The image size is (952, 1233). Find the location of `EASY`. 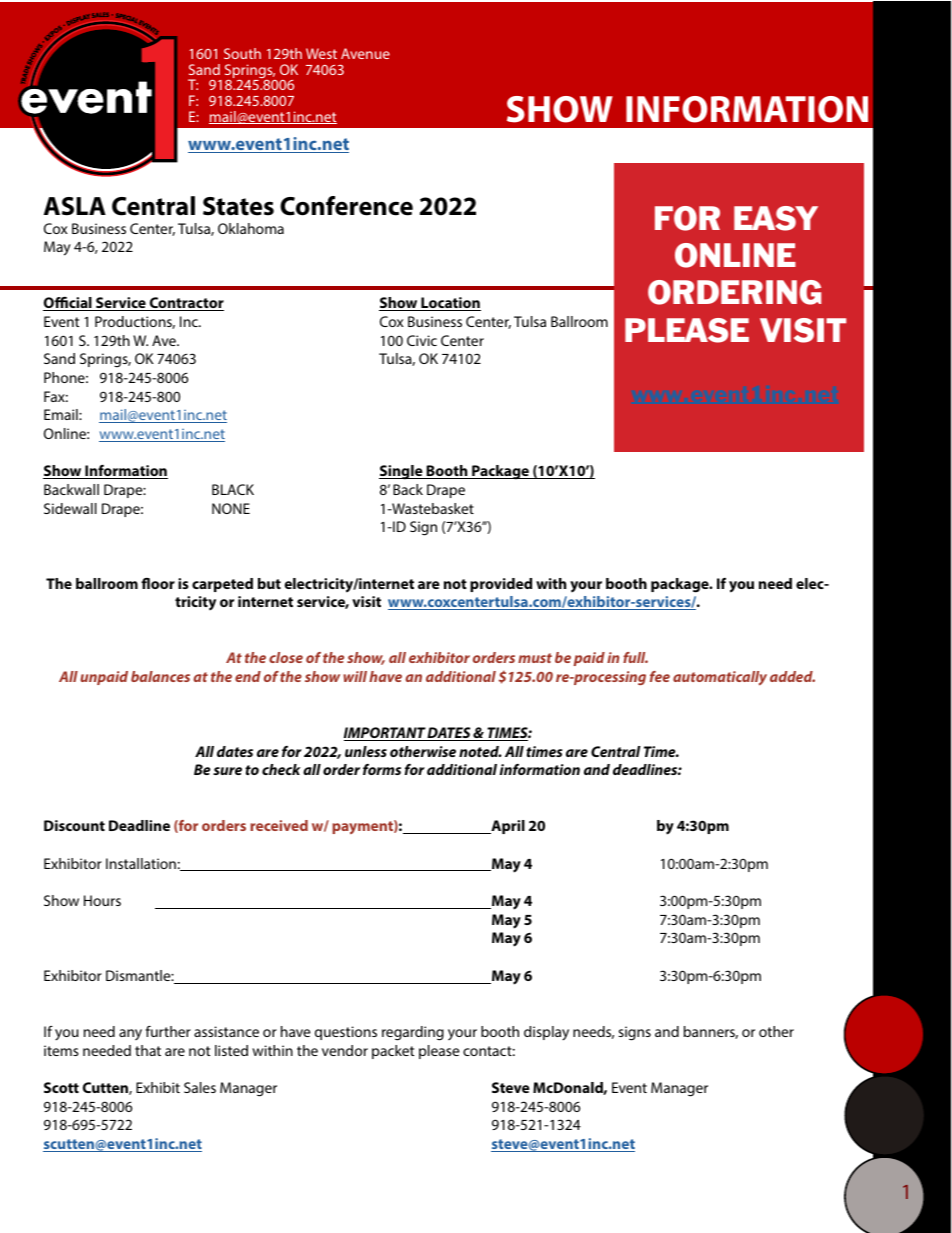

EASY is located at coordinates (776, 218).
